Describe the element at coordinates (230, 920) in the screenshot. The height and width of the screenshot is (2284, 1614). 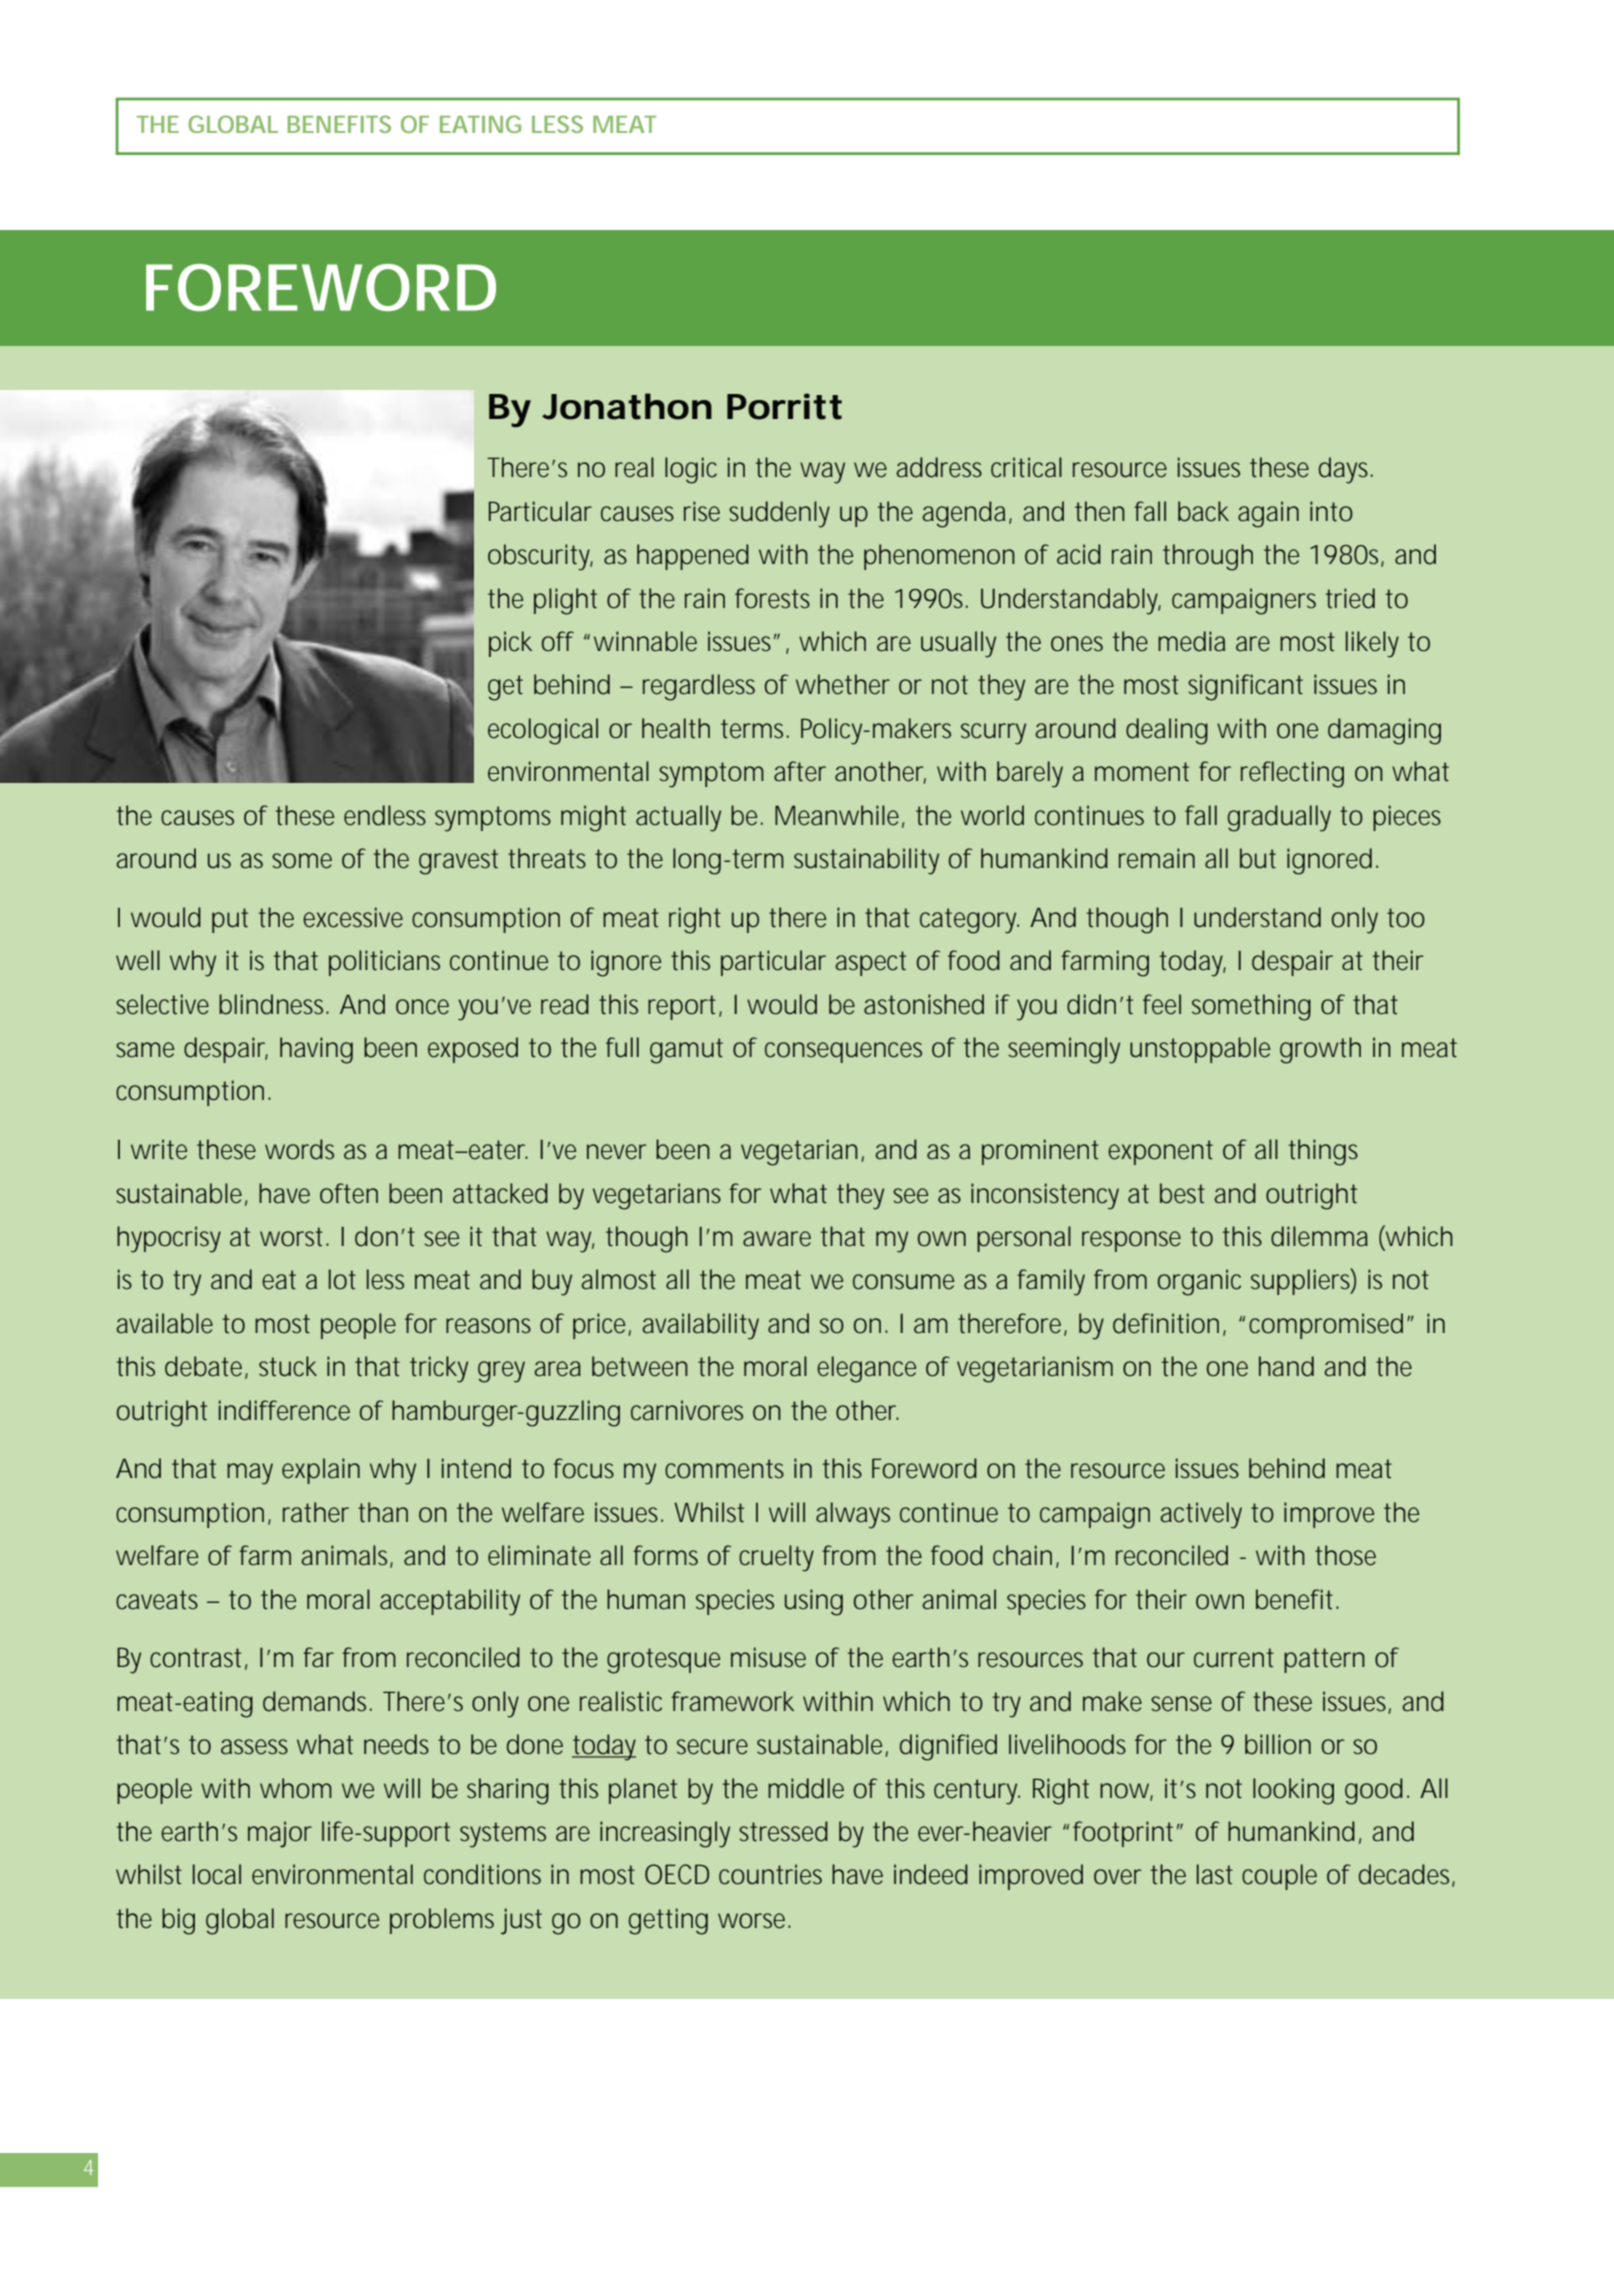
I see `put` at that location.
